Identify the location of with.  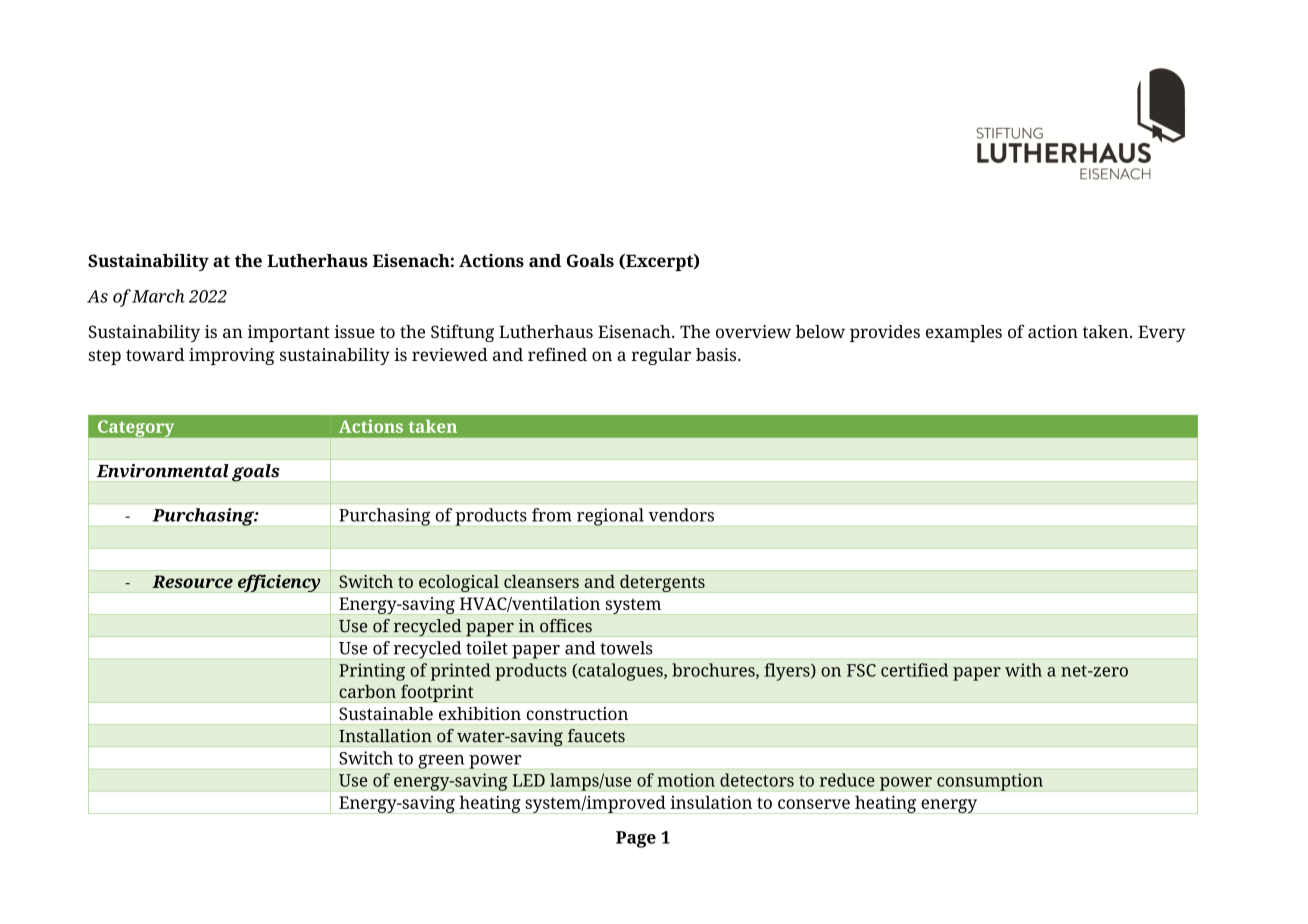
(1023, 670).
